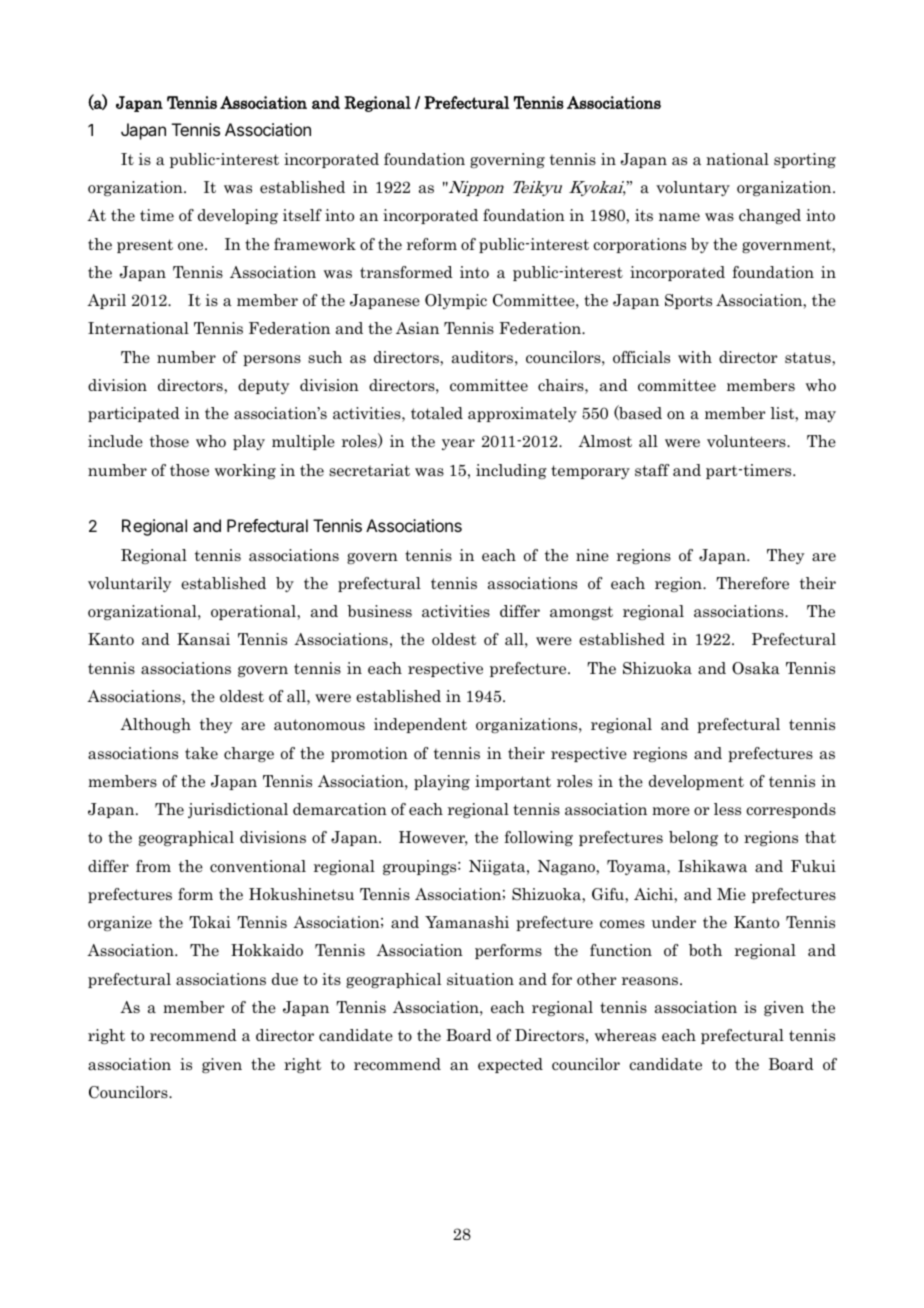 This image has height=1308, width=924. I want to click on business, so click(379, 611).
